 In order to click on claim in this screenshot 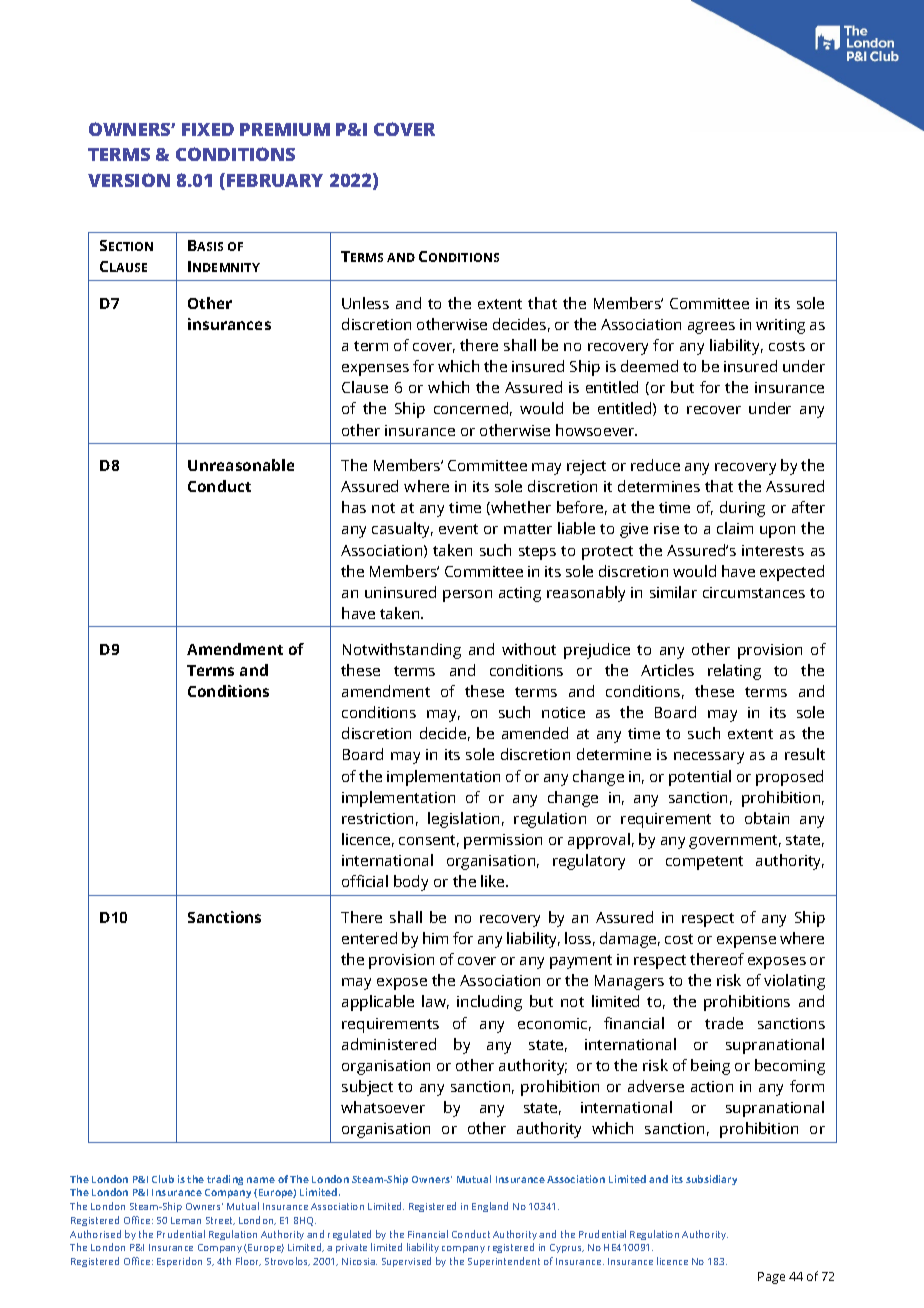, I will do `click(735, 528)`.
